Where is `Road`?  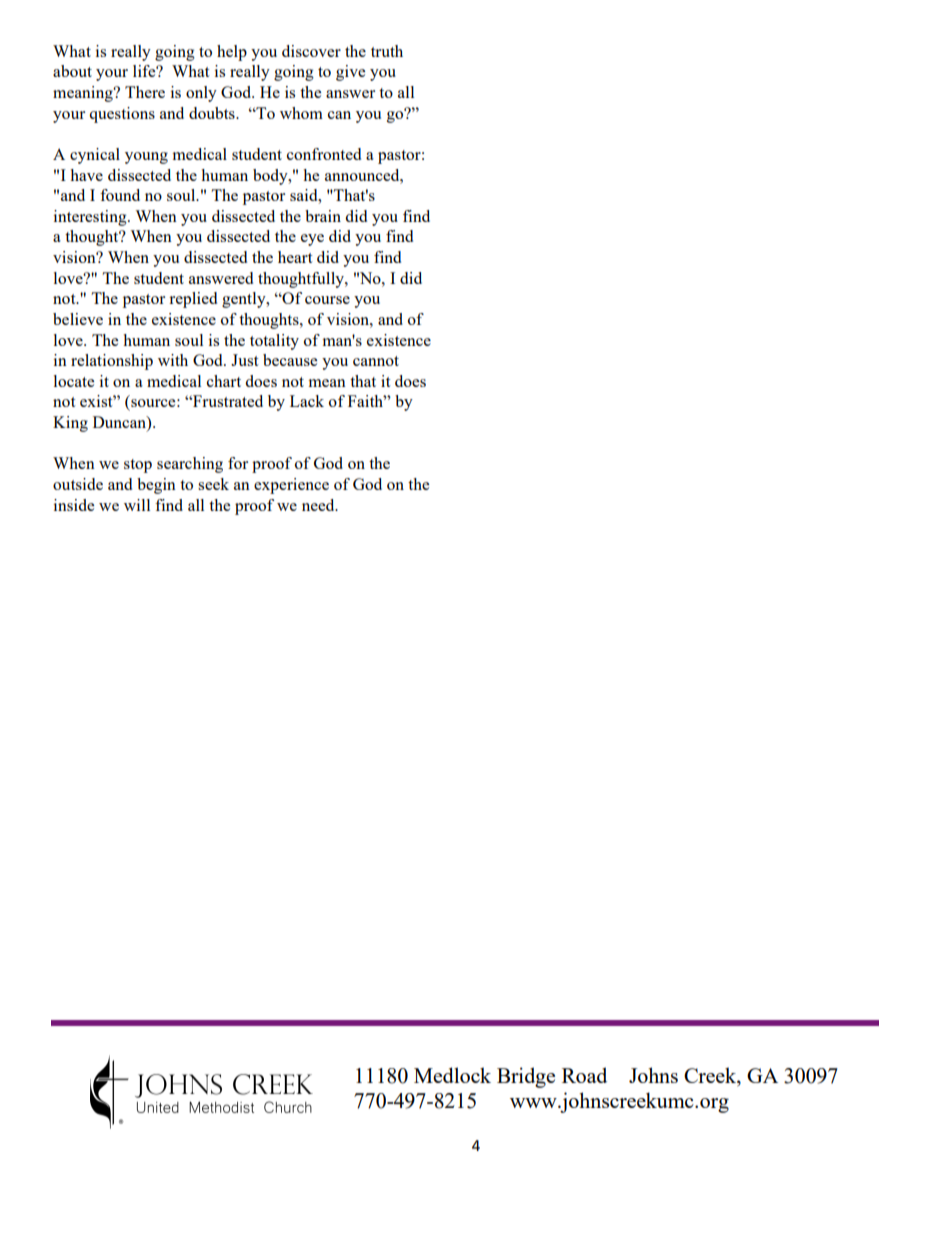
Road is located at coordinates (584, 1075).
